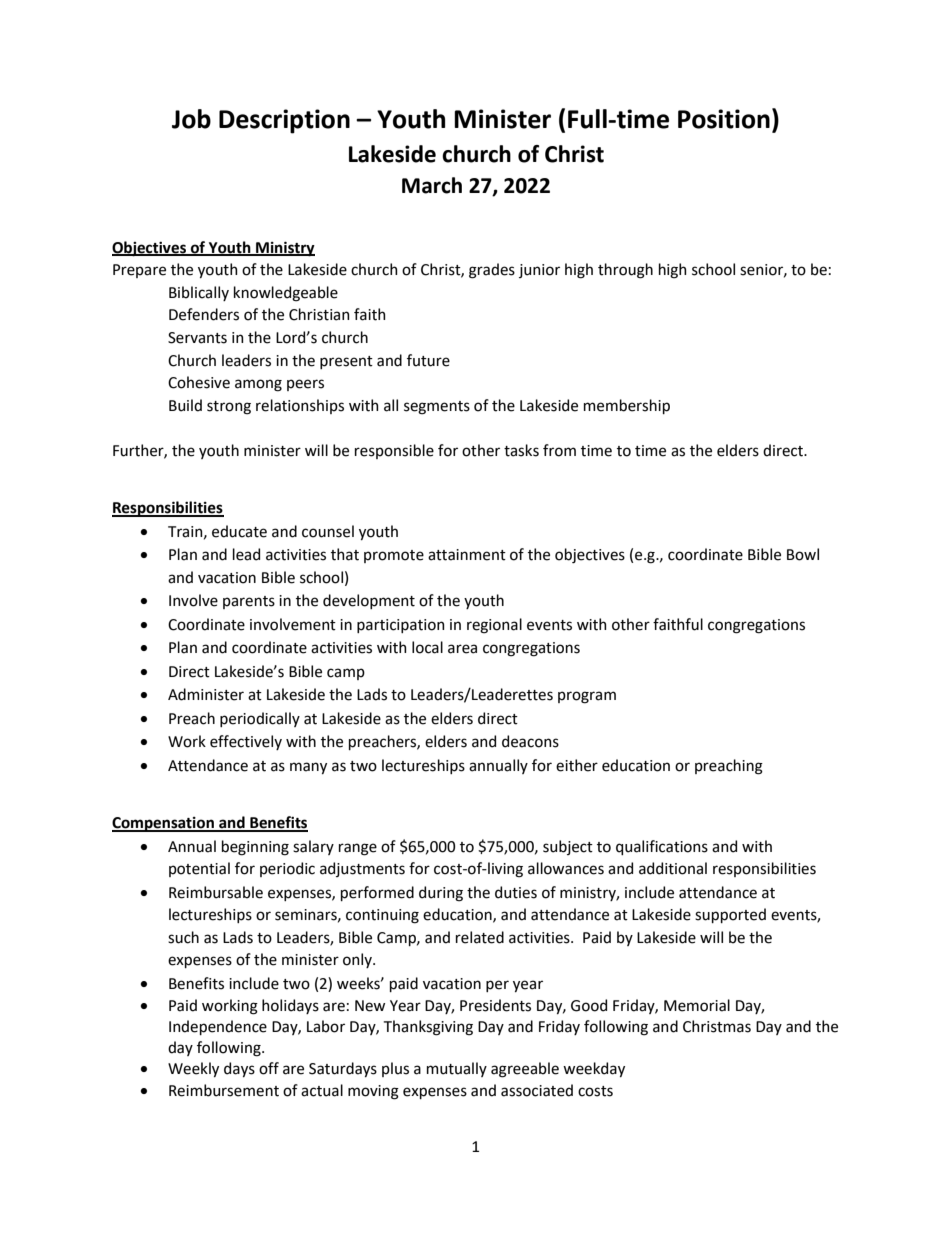 This screenshot has width=952, height=1233. Describe the element at coordinates (724, 119) in the screenshot. I see `Position` at that location.
